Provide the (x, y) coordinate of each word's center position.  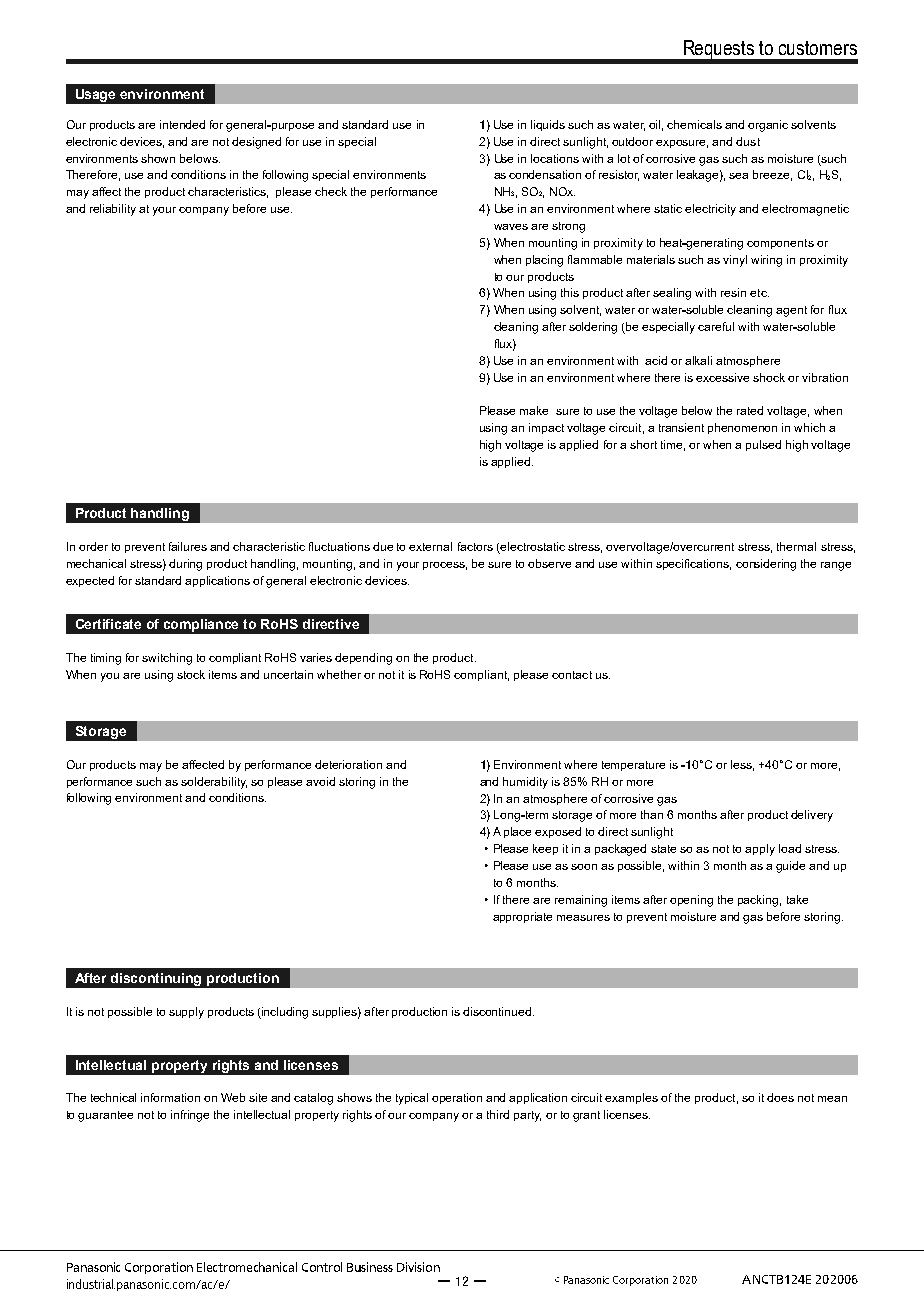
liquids (548, 125)
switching (167, 659)
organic (768, 126)
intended (182, 124)
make (534, 410)
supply (186, 1013)
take (797, 899)
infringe (190, 1116)
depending (363, 659)
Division (418, 1267)
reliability (113, 210)
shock (769, 377)
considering (766, 565)
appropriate (522, 917)
